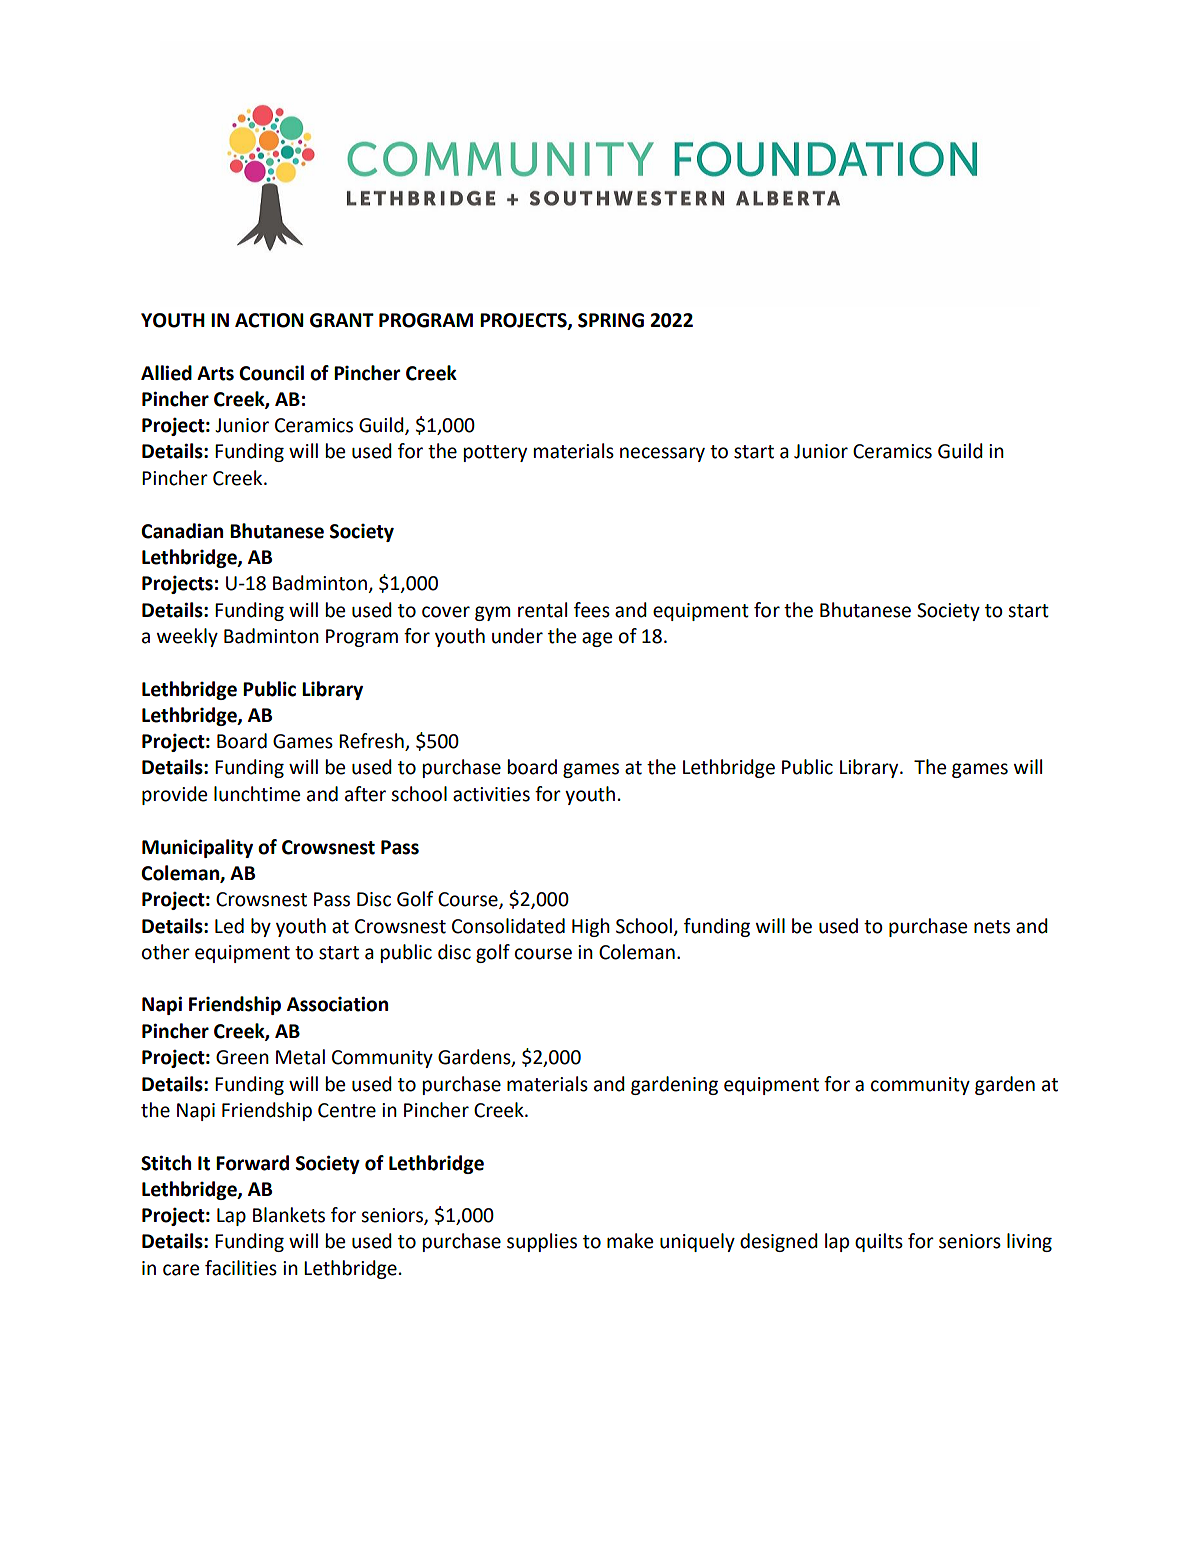 The height and width of the screenshot is (1553, 1200). I want to click on Council, so click(271, 373).
